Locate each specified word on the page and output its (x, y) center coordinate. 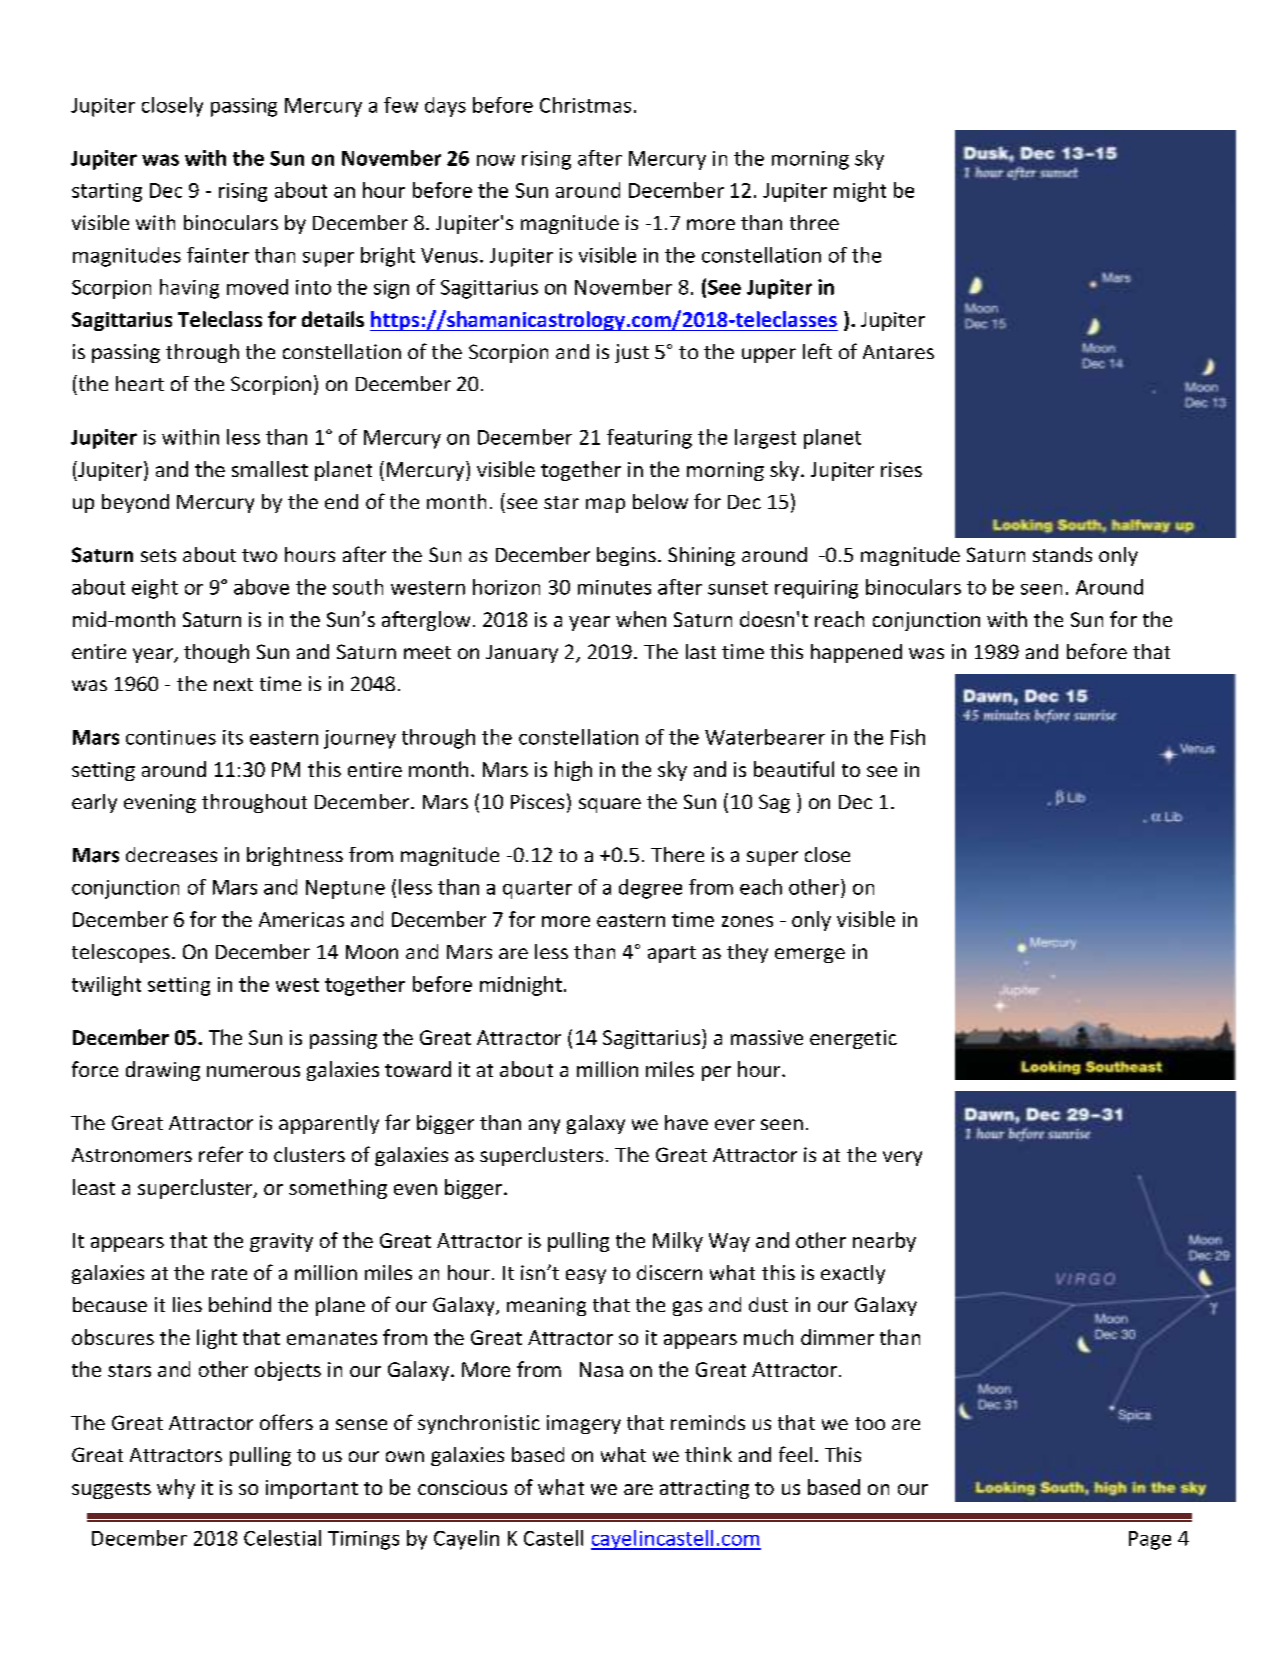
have (686, 1122)
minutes (614, 587)
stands (1062, 554)
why (176, 1489)
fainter (218, 255)
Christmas (585, 105)
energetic (853, 1039)
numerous (253, 1071)
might (860, 192)
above (261, 587)
